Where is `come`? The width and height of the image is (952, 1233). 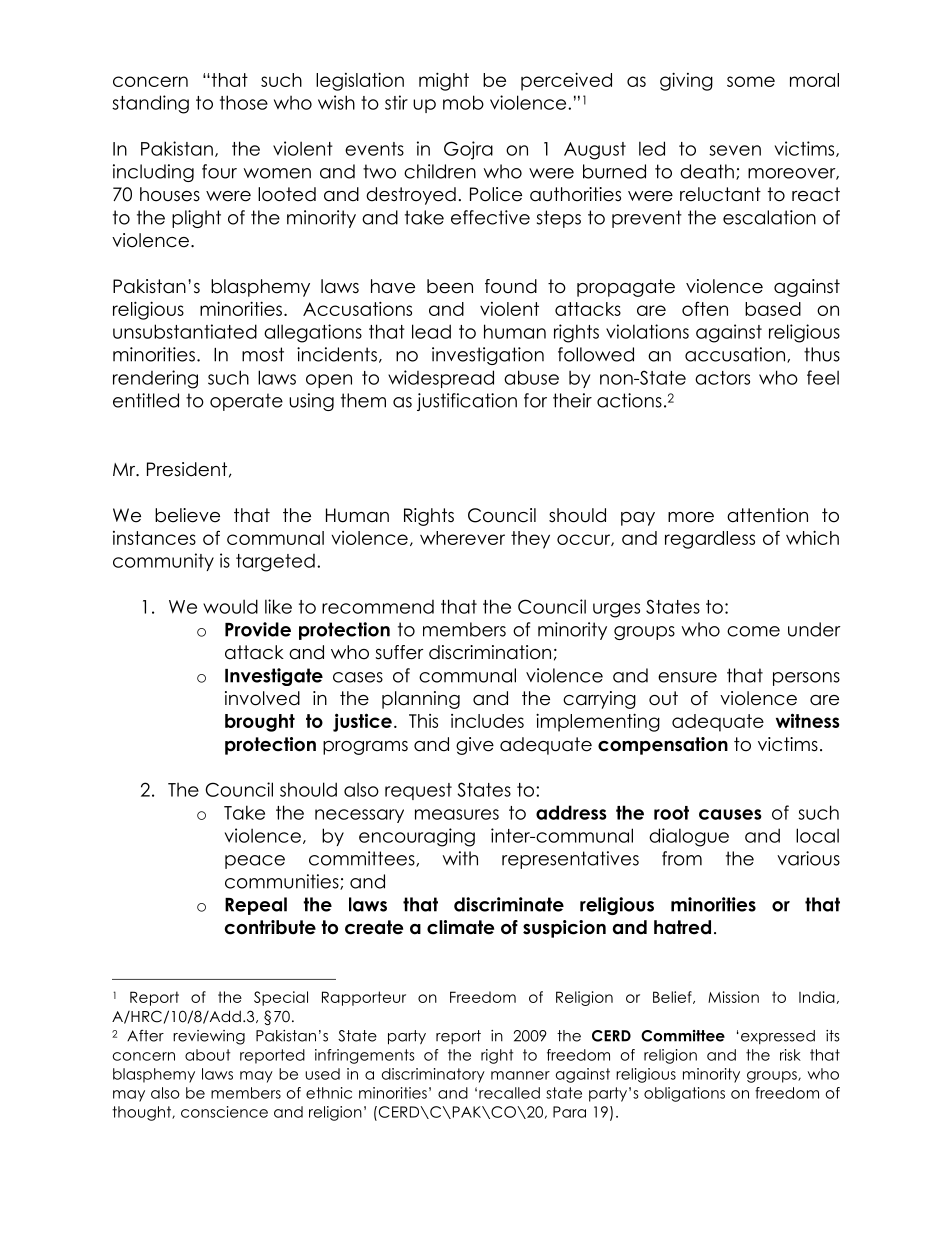
come is located at coordinates (753, 631).
